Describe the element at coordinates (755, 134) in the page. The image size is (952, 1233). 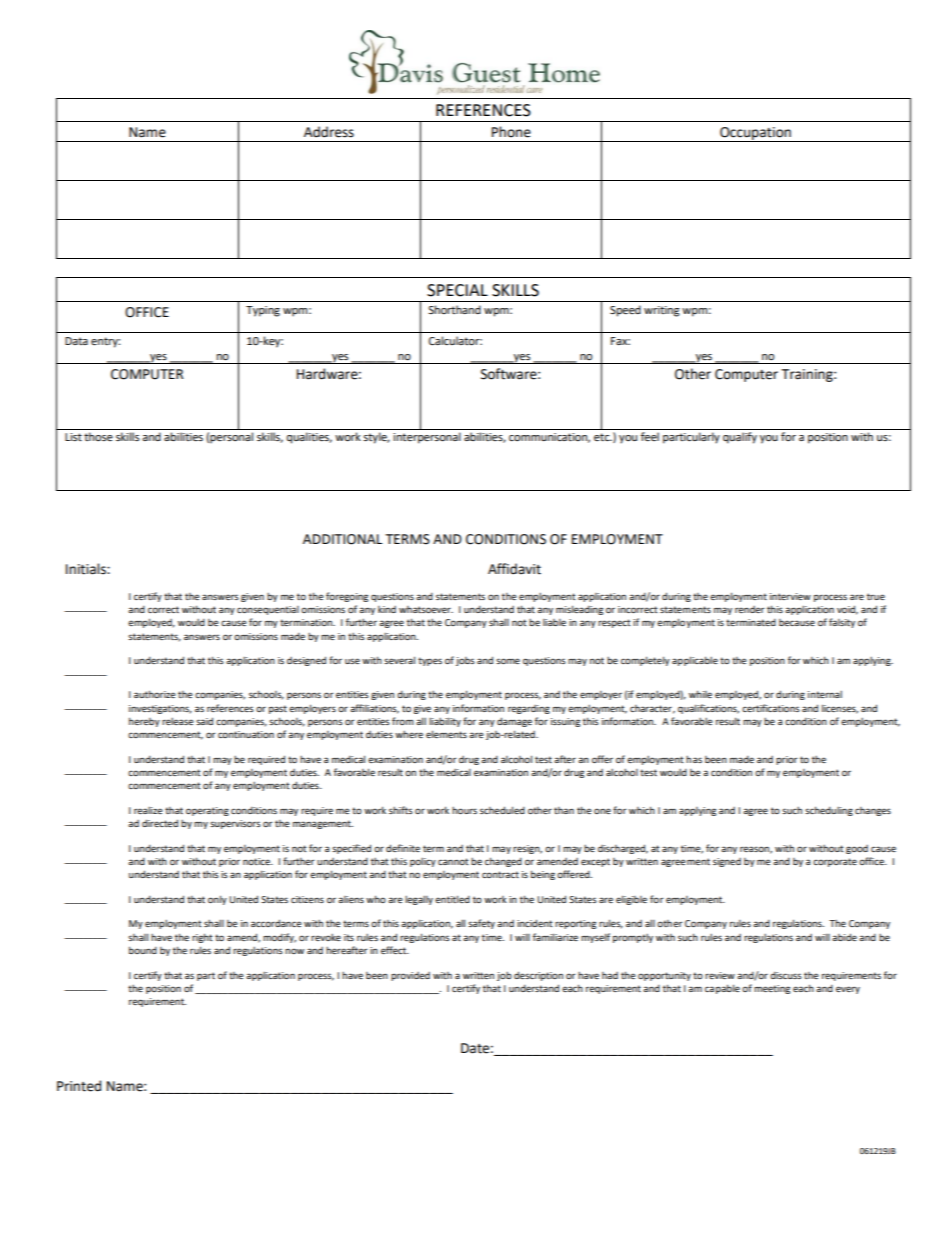
I see `Occupation` at that location.
